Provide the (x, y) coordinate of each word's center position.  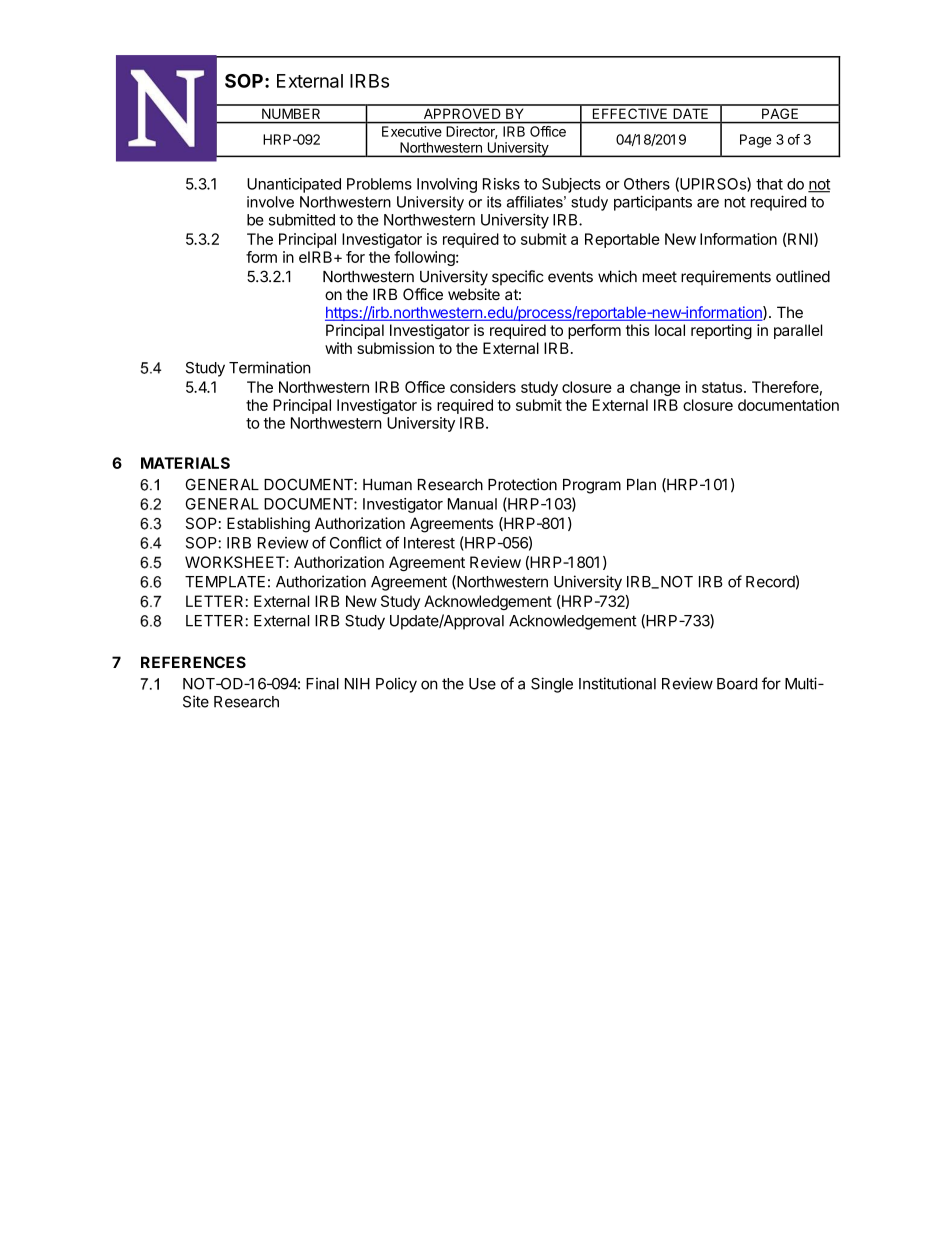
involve (270, 202)
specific (518, 278)
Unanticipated (294, 185)
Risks (501, 184)
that (769, 184)
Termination (270, 367)
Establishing (268, 525)
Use (482, 684)
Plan (641, 485)
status (722, 387)
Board (737, 684)
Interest (429, 543)
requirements (726, 278)
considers (483, 387)
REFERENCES (193, 662)
